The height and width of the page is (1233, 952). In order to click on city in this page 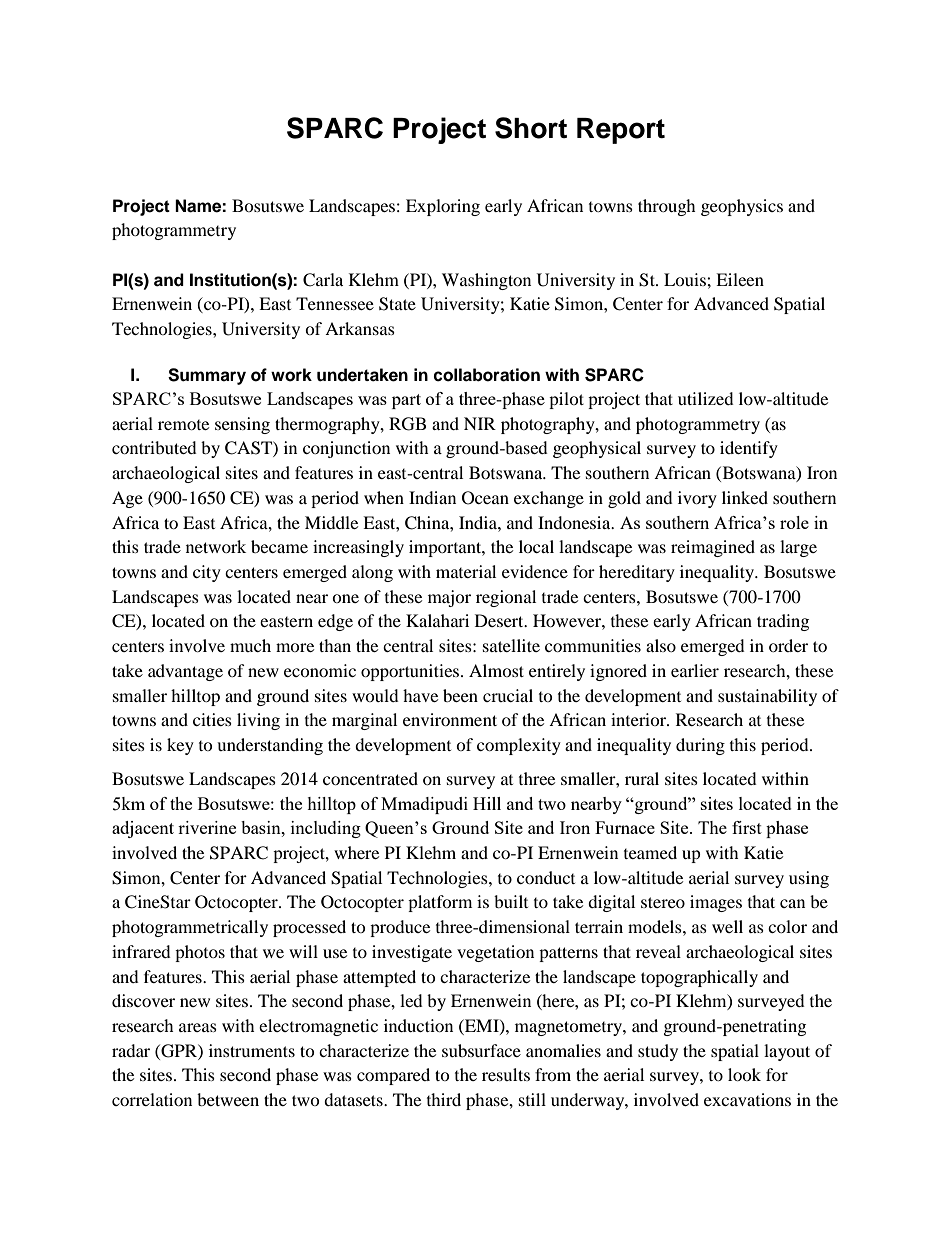, I will do `click(207, 573)`.
